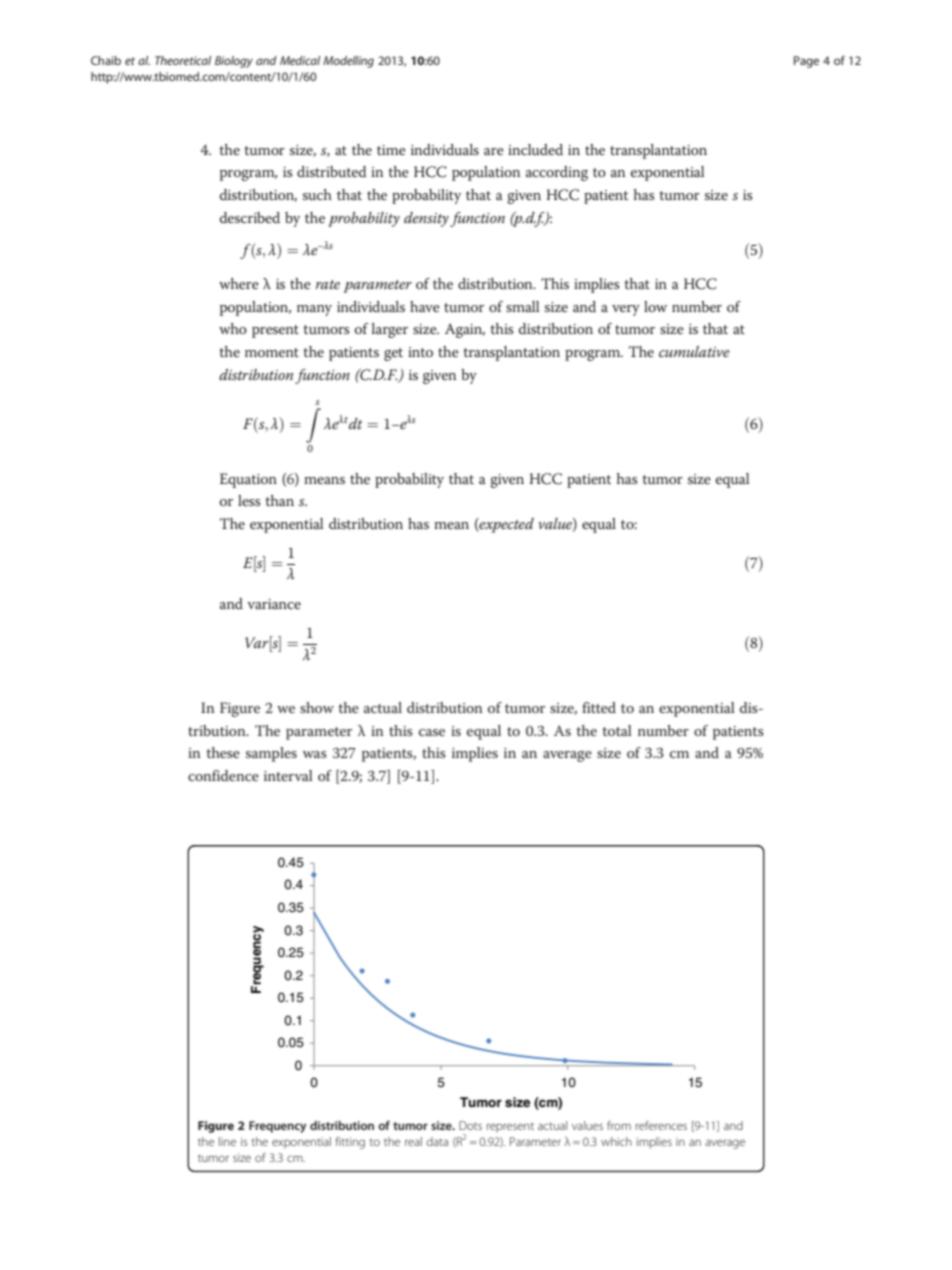 The width and height of the image is (952, 1270). What do you see at coordinates (272, 352) in the image?
I see `moment` at bounding box center [272, 352].
